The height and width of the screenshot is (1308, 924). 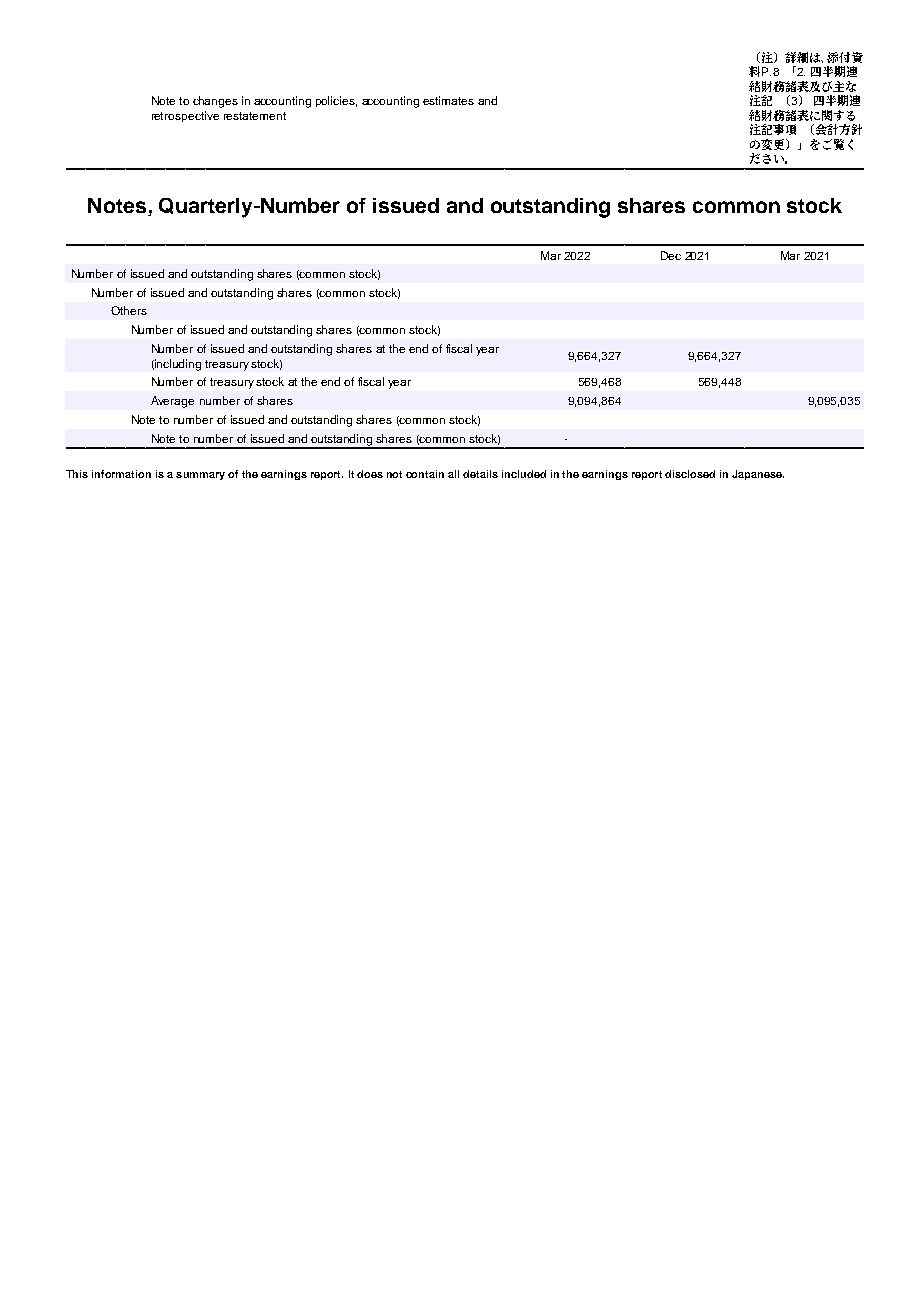 I want to click on retrospective, so click(x=185, y=116).
